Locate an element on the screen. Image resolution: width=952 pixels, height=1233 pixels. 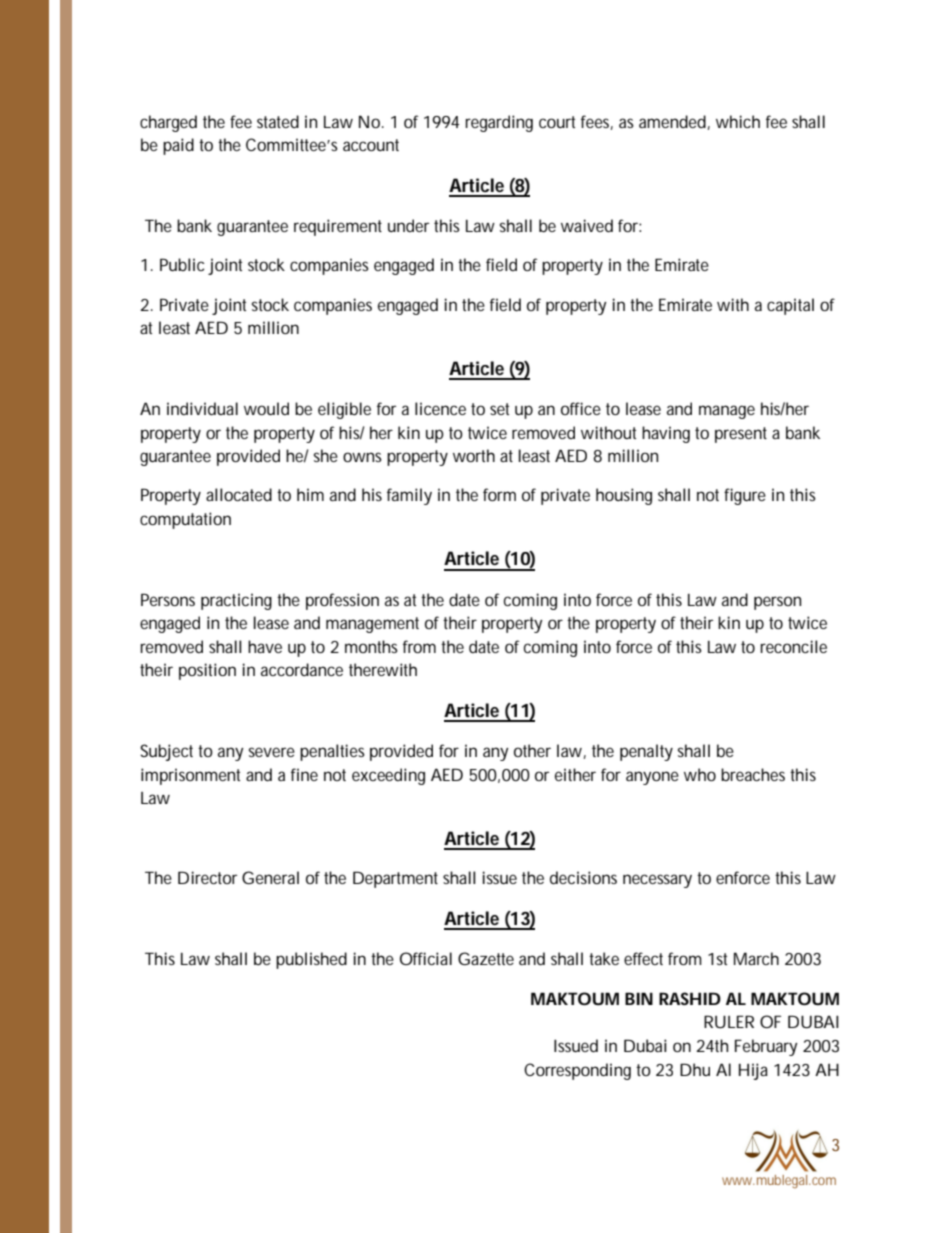
regarding is located at coordinates (499, 123).
